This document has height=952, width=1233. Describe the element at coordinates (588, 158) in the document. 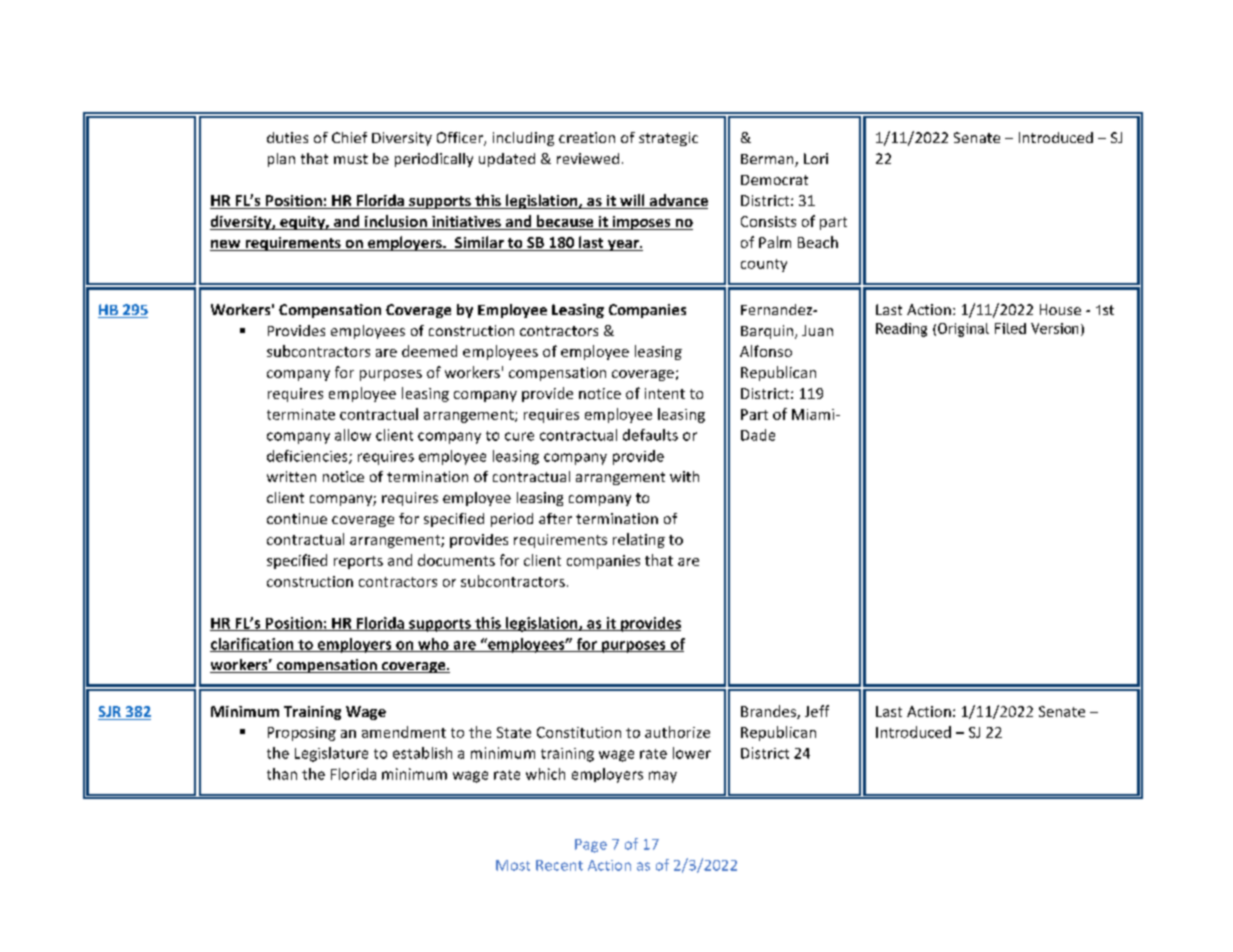

I see `reviewed` at that location.
